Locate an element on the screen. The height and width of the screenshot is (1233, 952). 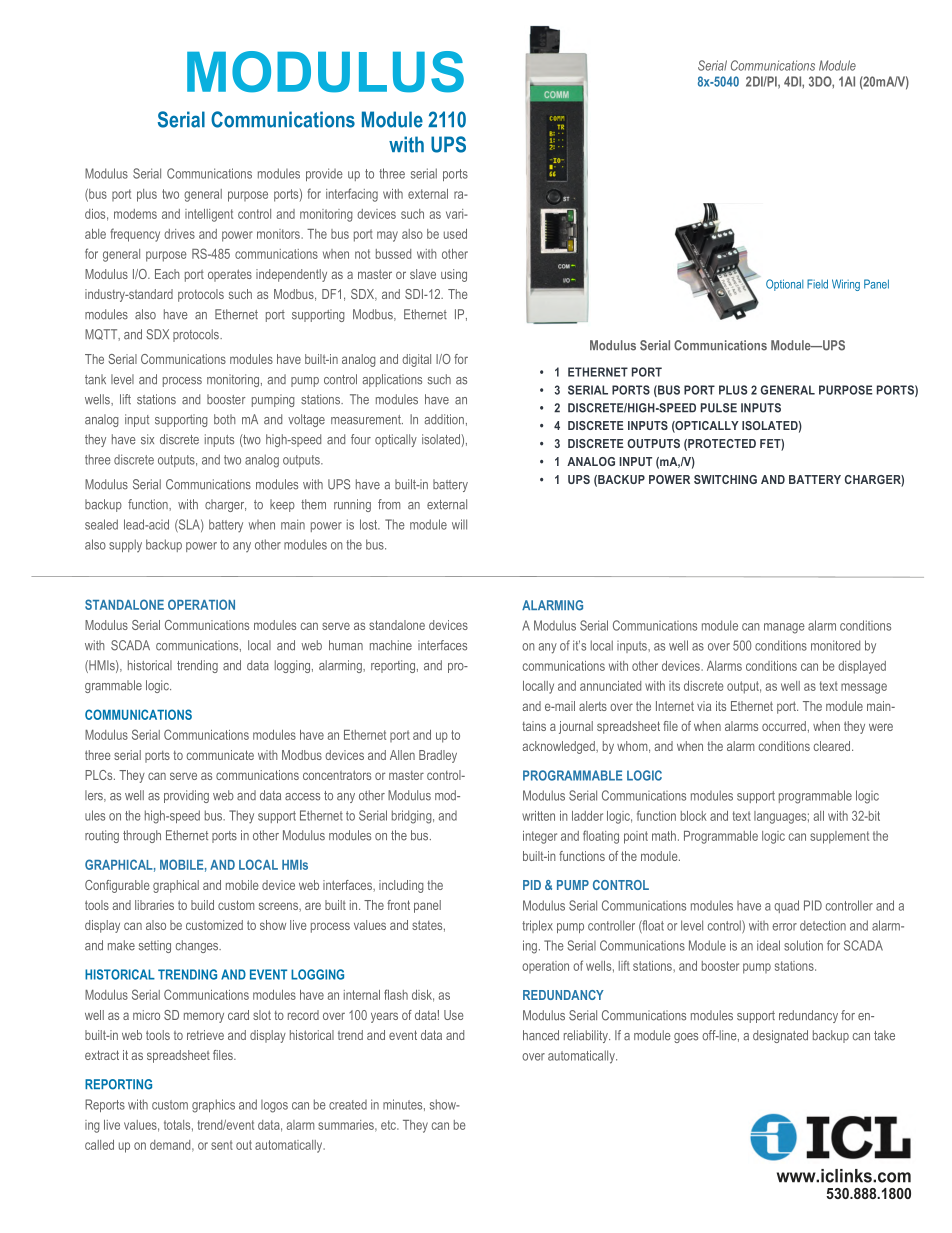
graphics is located at coordinates (213, 1106).
